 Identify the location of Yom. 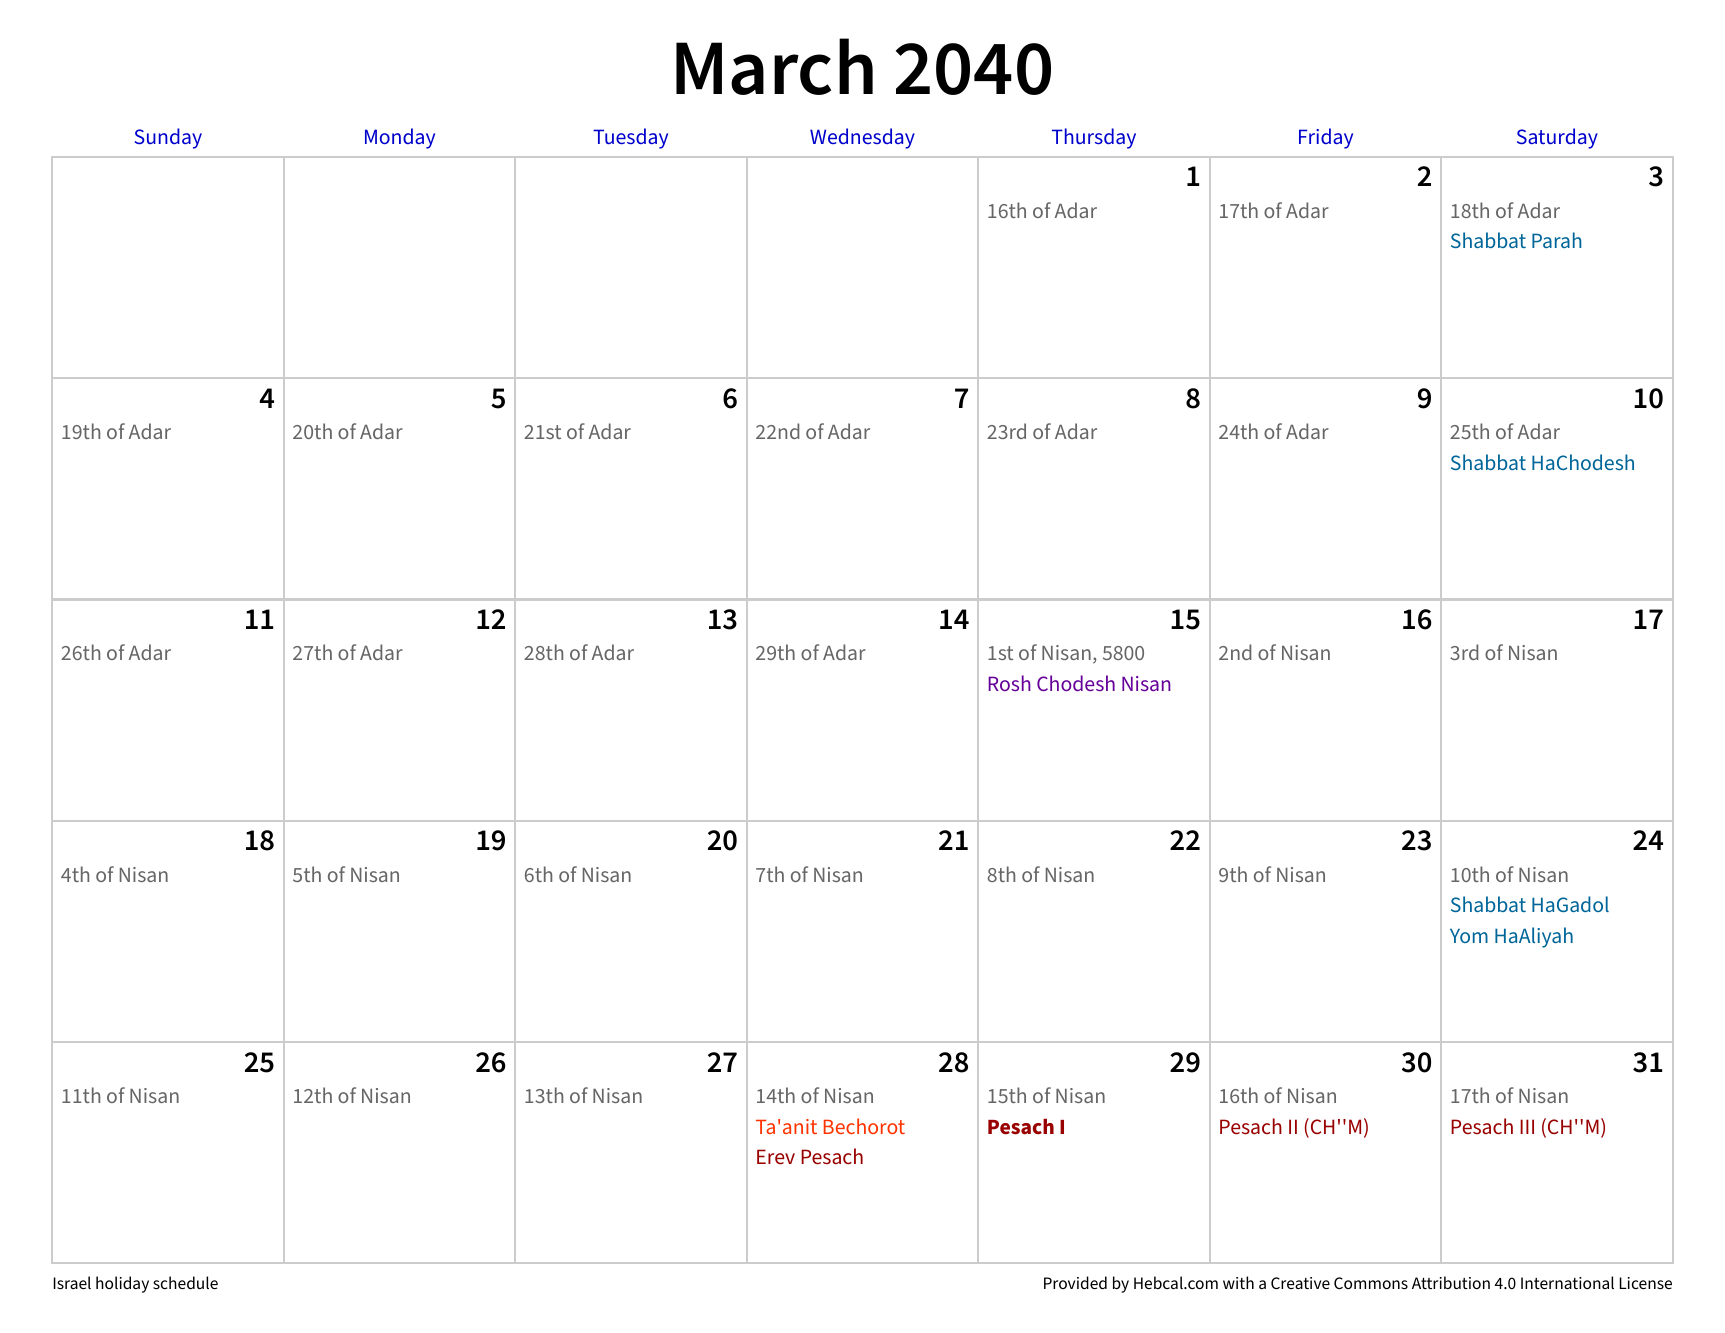
(1469, 935).
